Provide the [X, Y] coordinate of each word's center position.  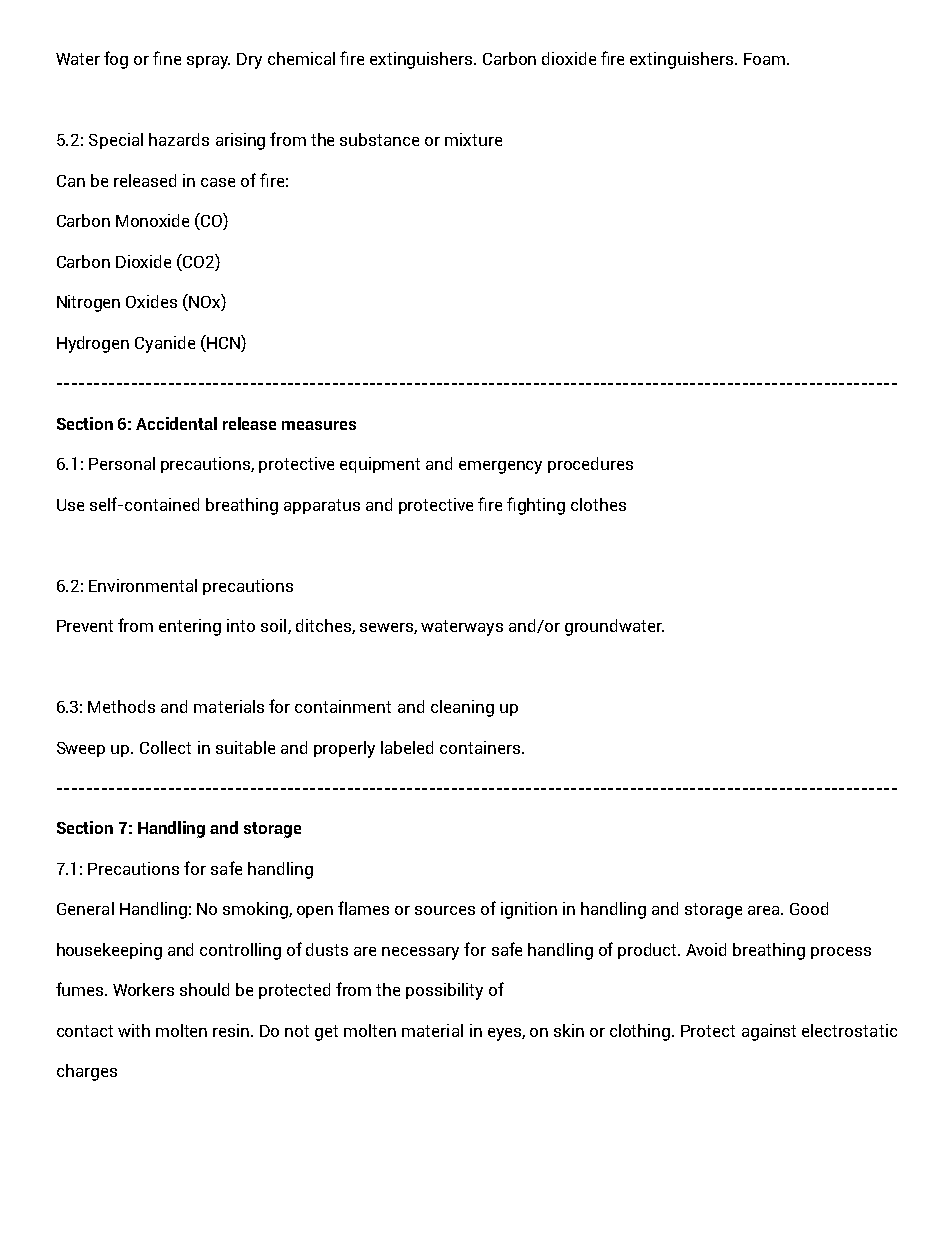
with [134, 1030]
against [769, 1032]
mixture [473, 139]
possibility [444, 991]
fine [167, 58]
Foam [764, 59]
